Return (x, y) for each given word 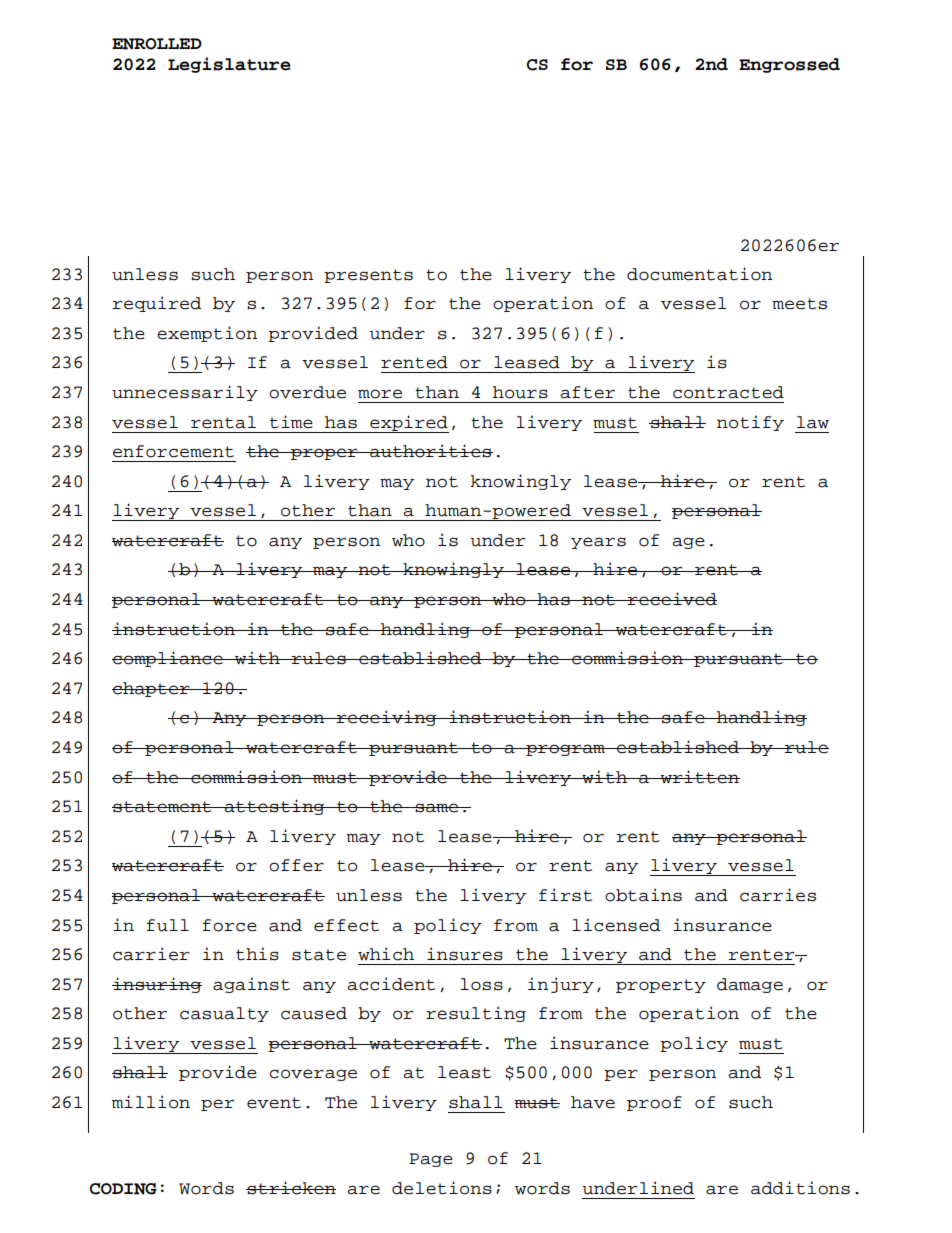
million (151, 1102)
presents (368, 276)
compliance (168, 659)
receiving (386, 718)
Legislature (229, 65)
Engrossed (789, 65)
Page (431, 1160)
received (671, 599)
